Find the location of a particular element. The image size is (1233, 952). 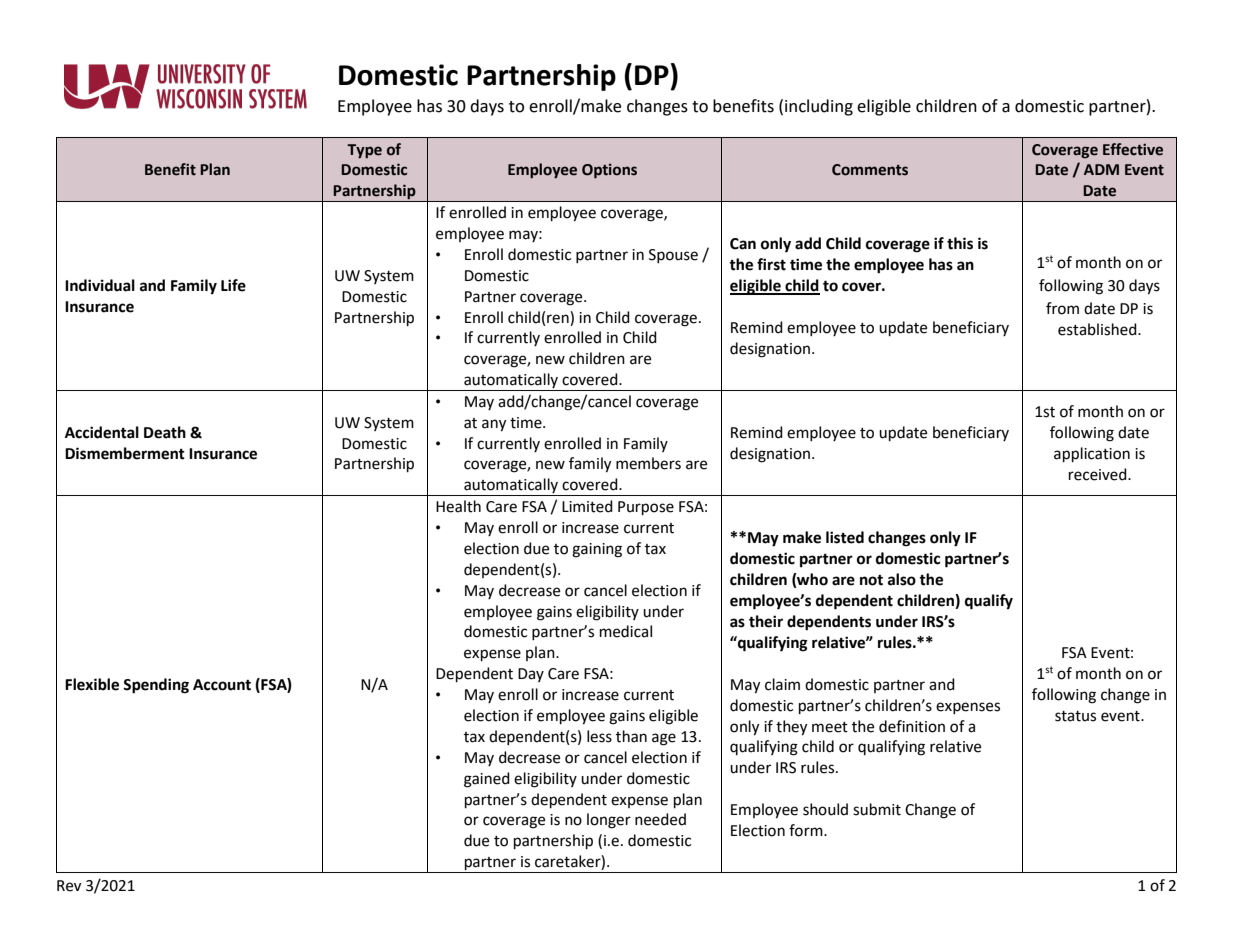

status is located at coordinates (1075, 716).
